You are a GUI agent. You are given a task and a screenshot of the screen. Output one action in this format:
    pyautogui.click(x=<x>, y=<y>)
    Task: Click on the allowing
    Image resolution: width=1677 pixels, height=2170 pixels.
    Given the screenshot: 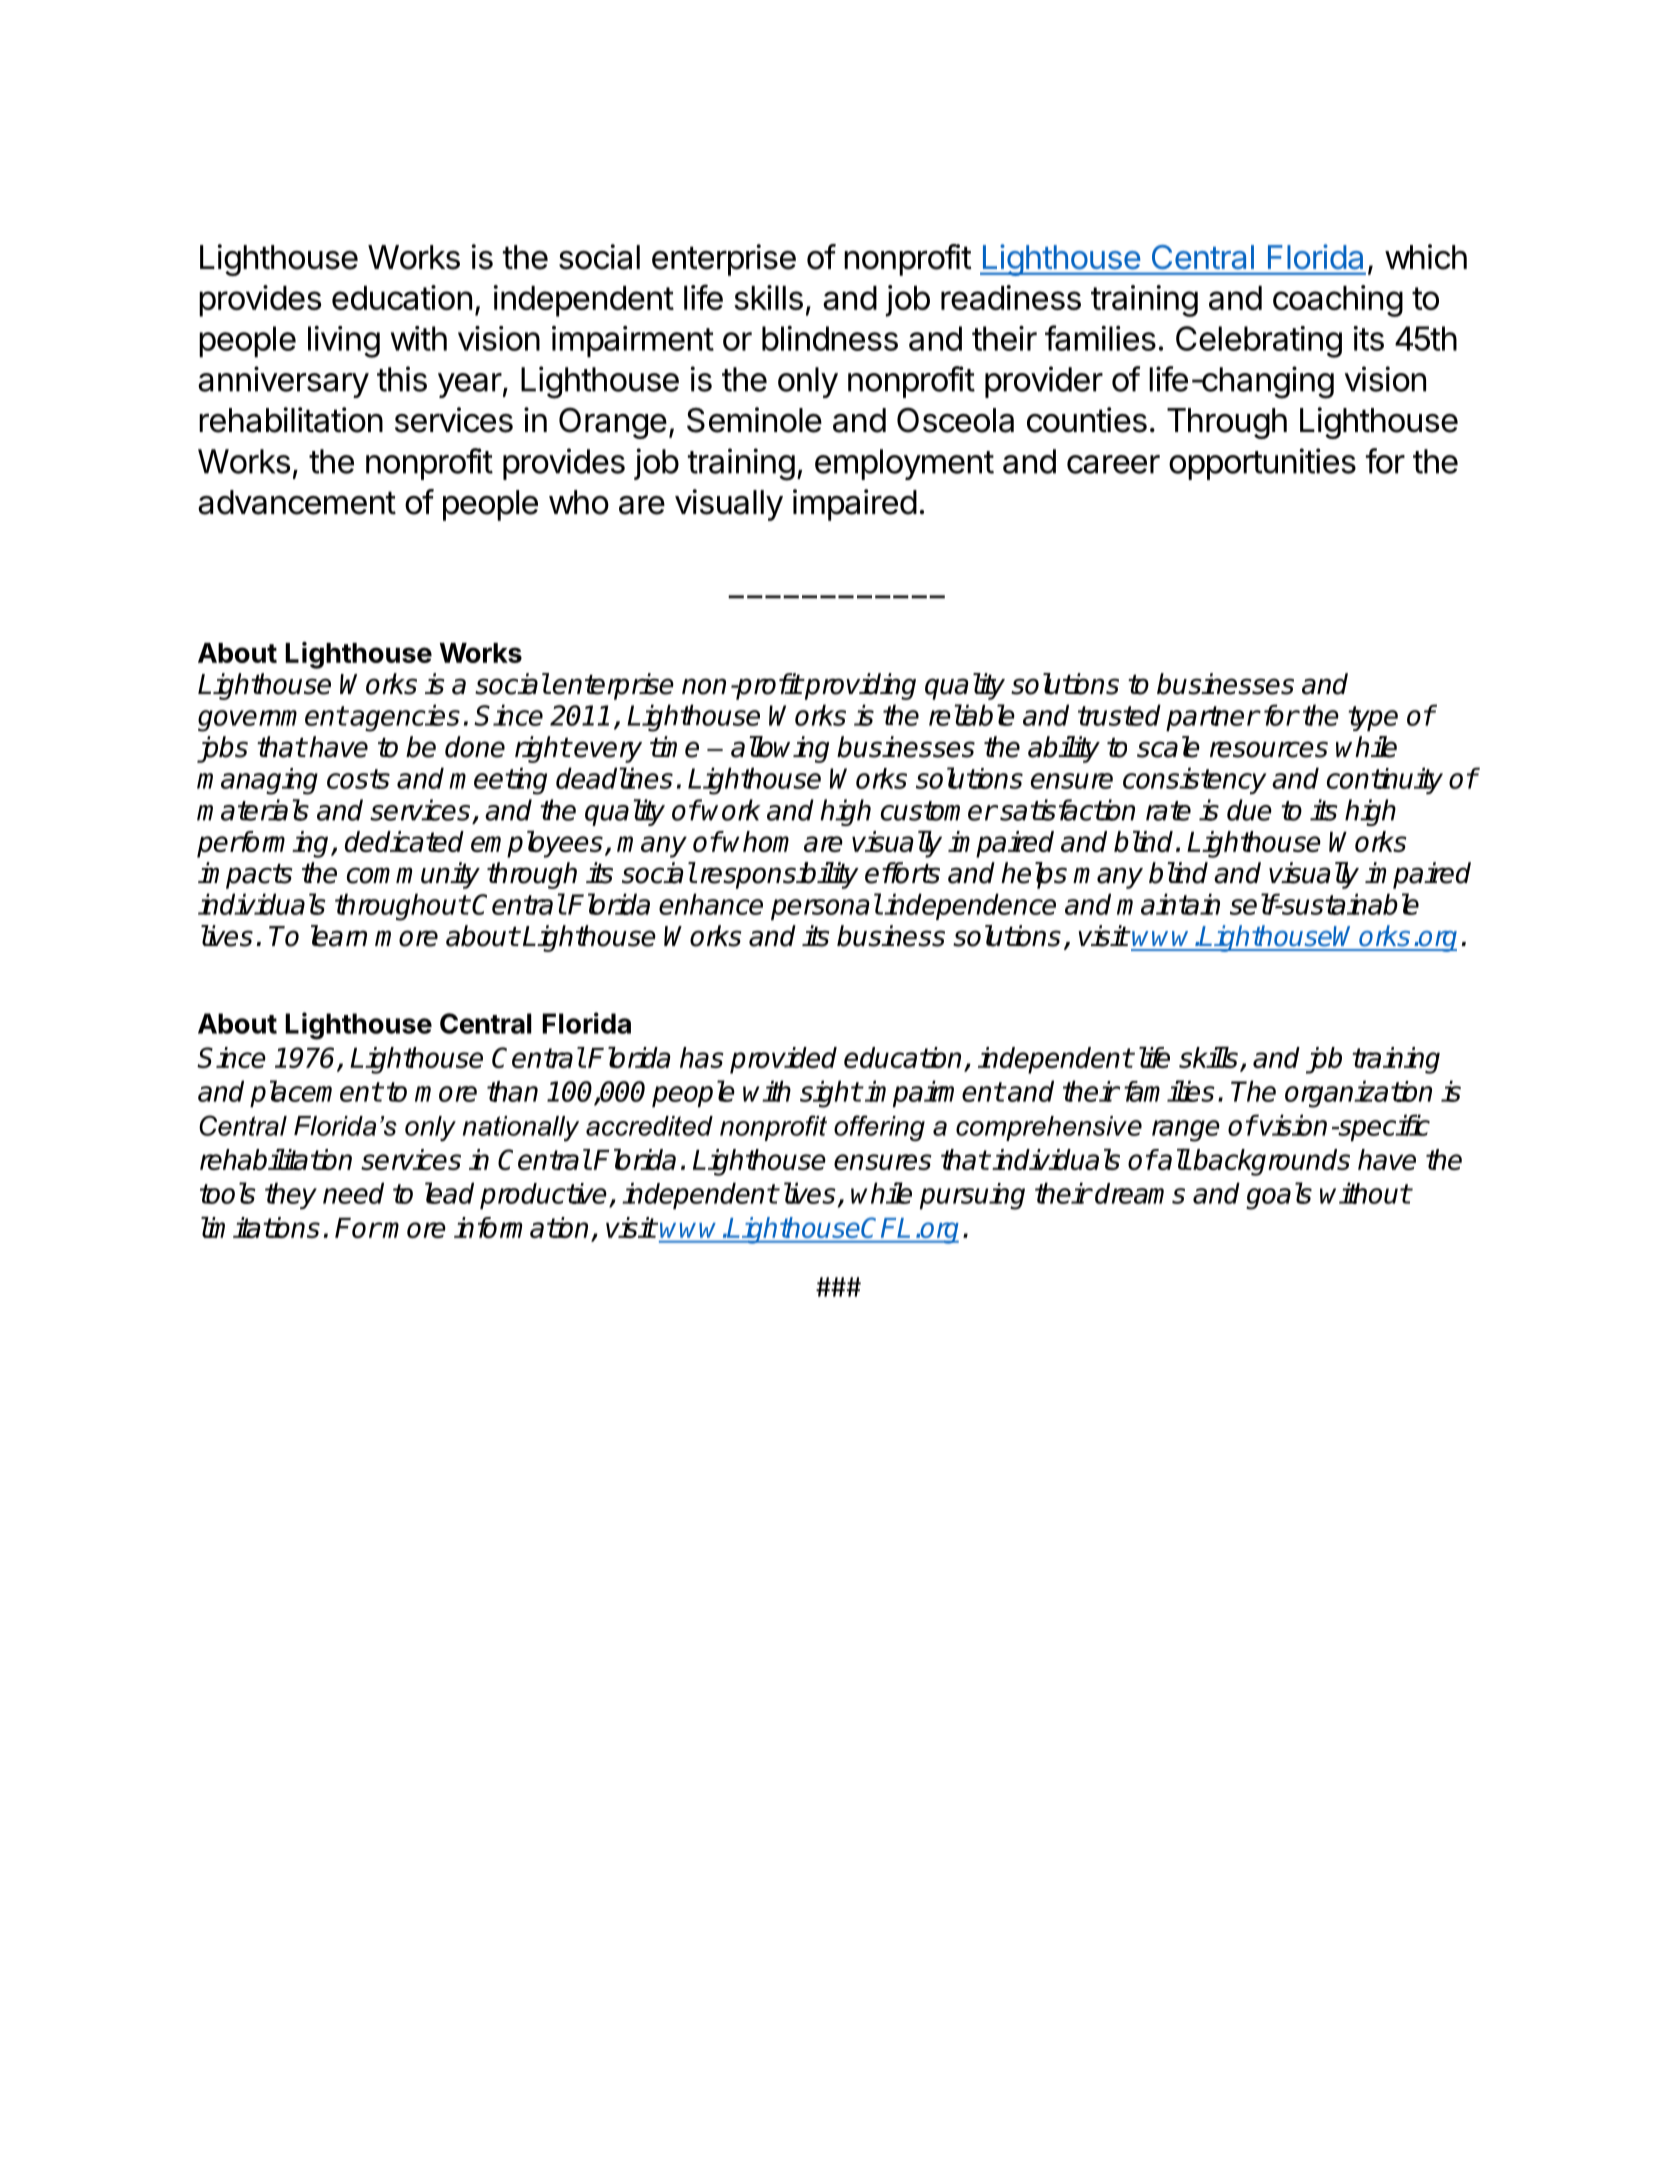 What is the action you would take?
    pyautogui.click(x=780, y=749)
